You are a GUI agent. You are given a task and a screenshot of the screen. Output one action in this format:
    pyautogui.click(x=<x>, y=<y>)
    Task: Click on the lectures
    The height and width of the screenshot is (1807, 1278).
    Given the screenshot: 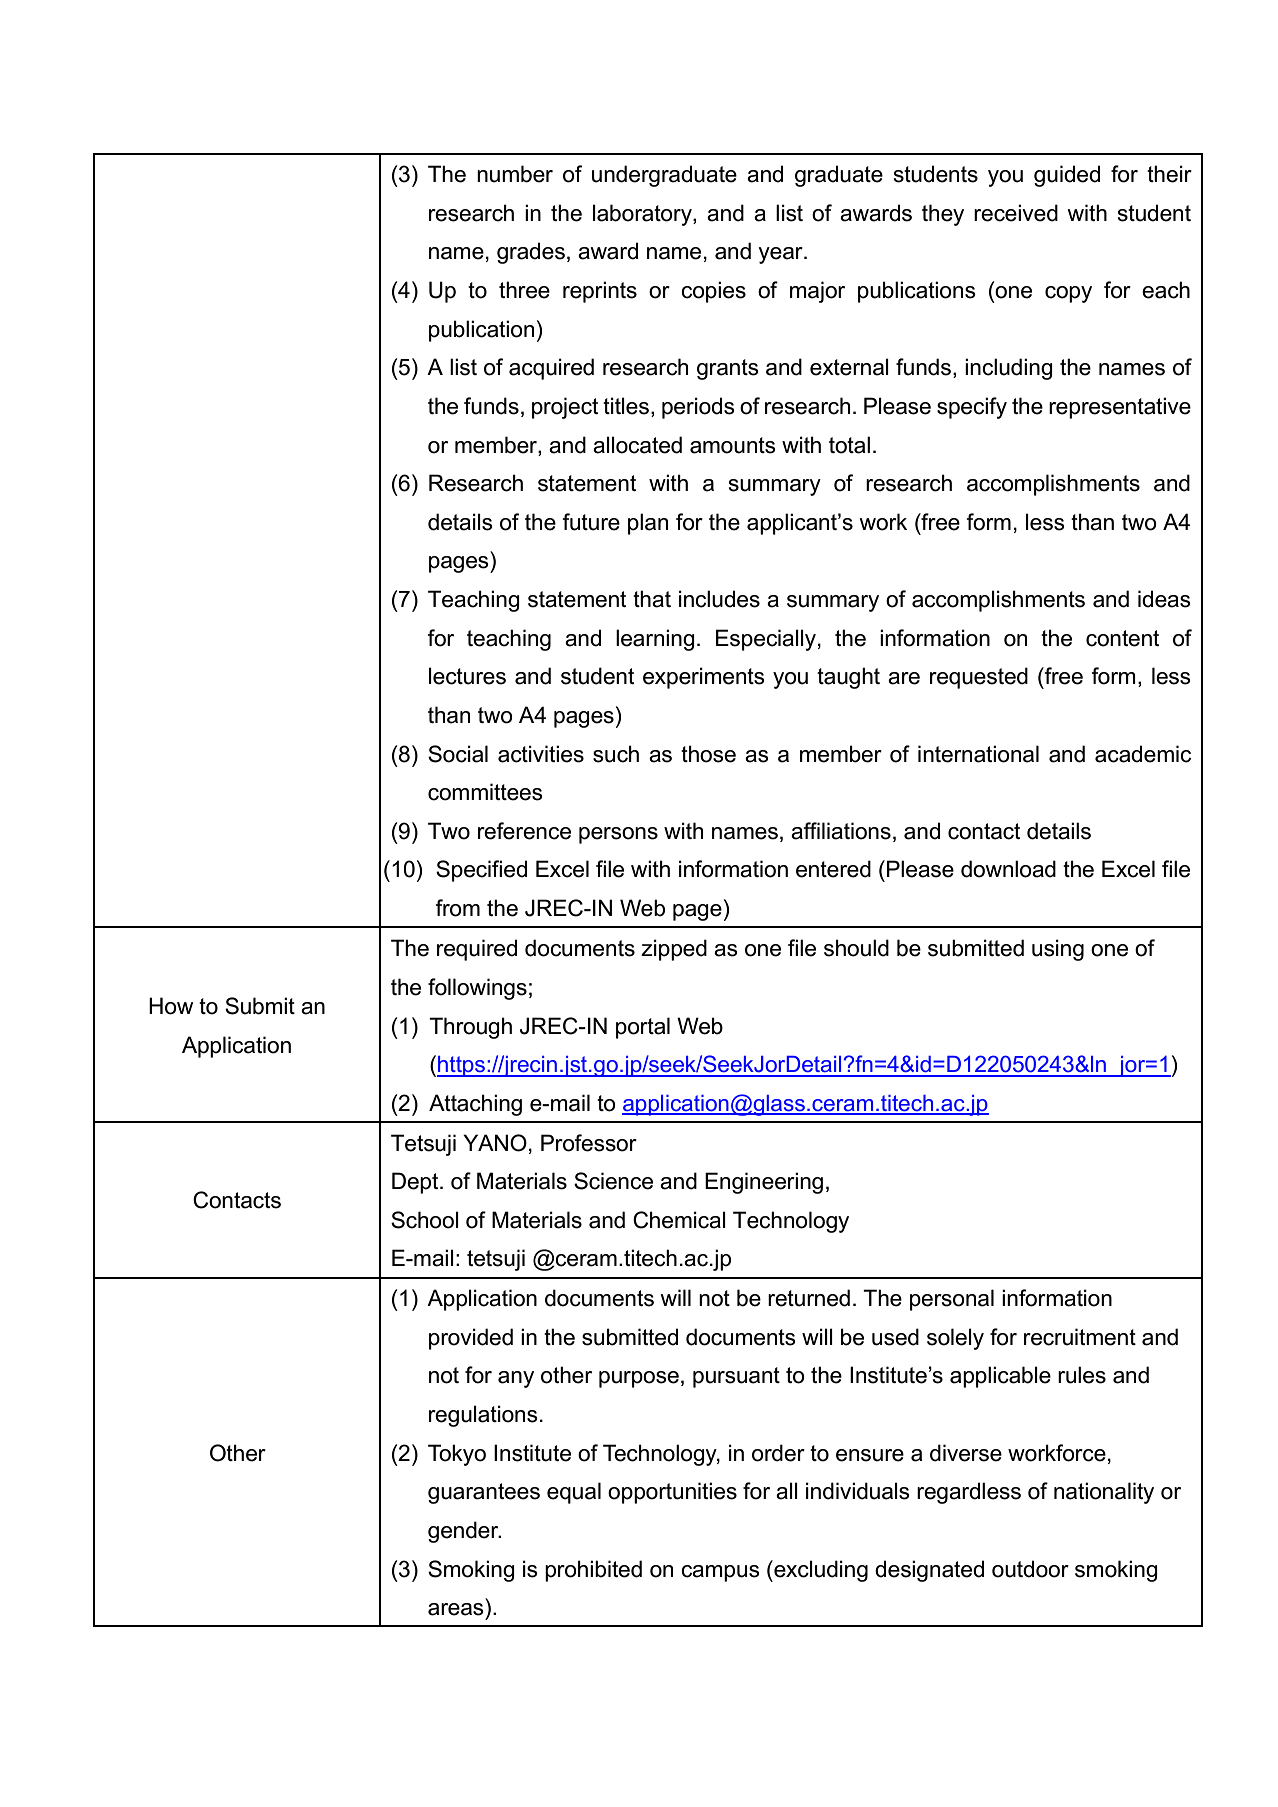 What is the action you would take?
    pyautogui.click(x=467, y=676)
